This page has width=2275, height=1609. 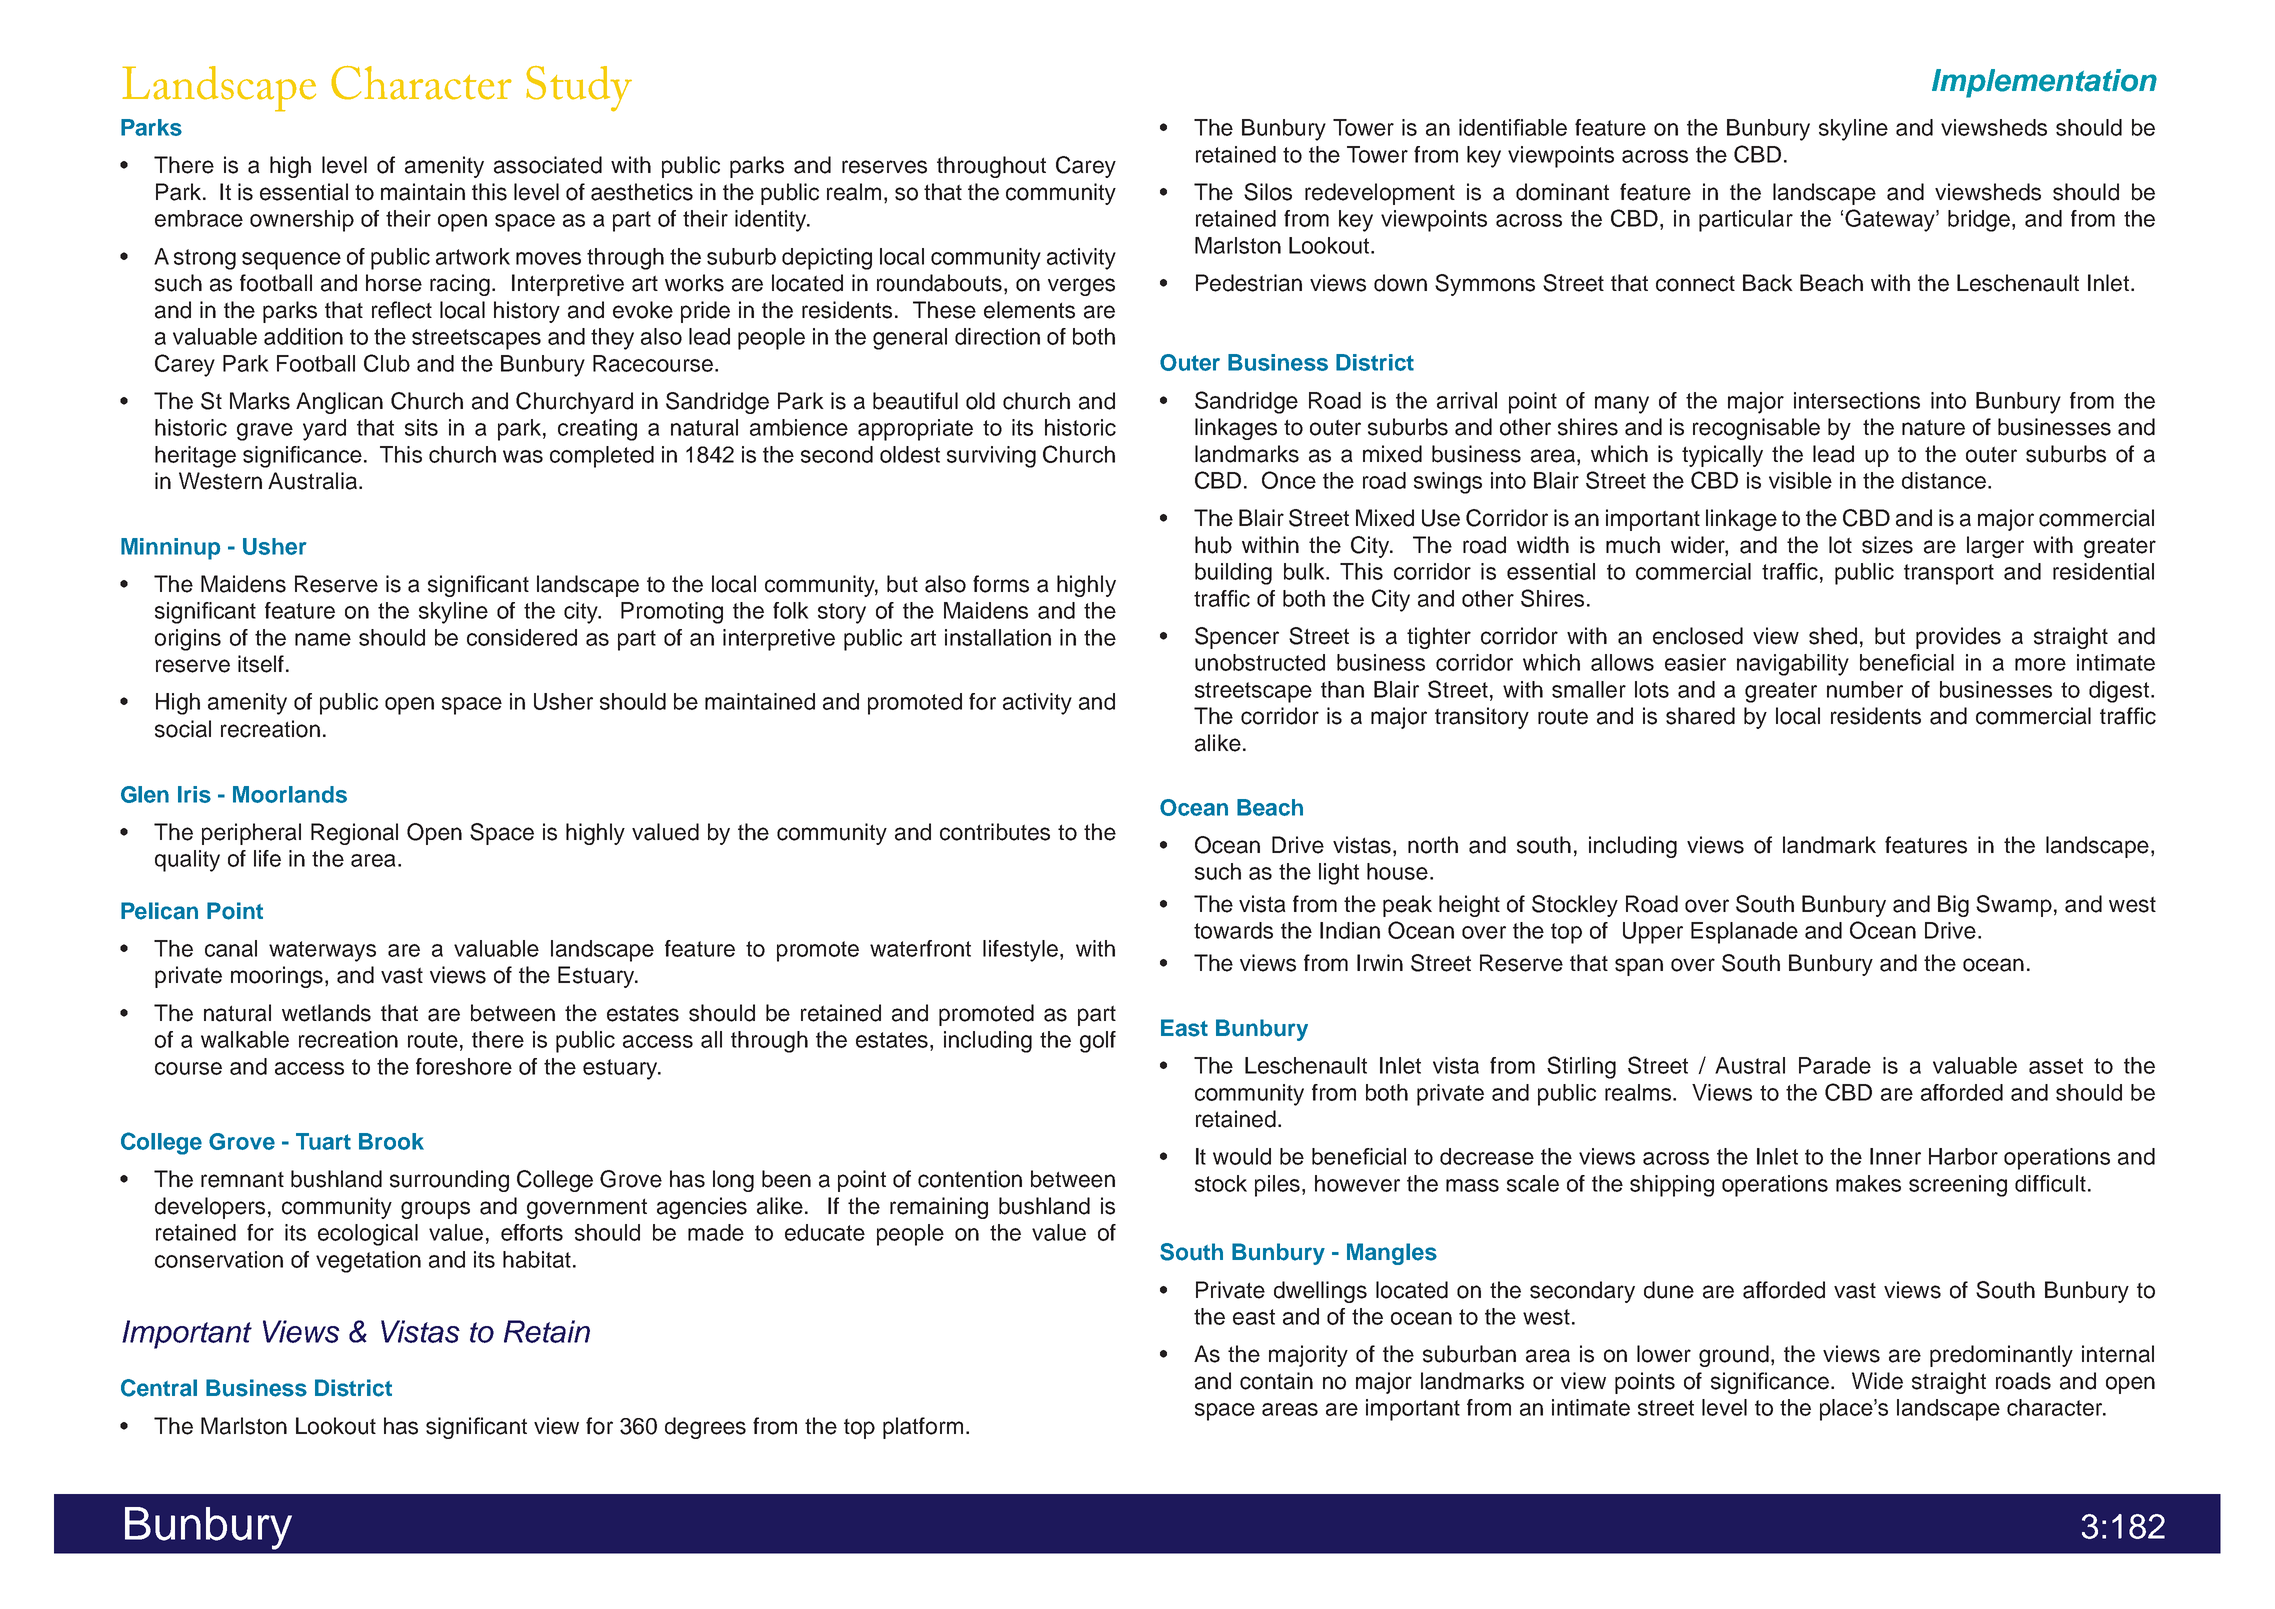 I want to click on number, so click(x=1865, y=689).
